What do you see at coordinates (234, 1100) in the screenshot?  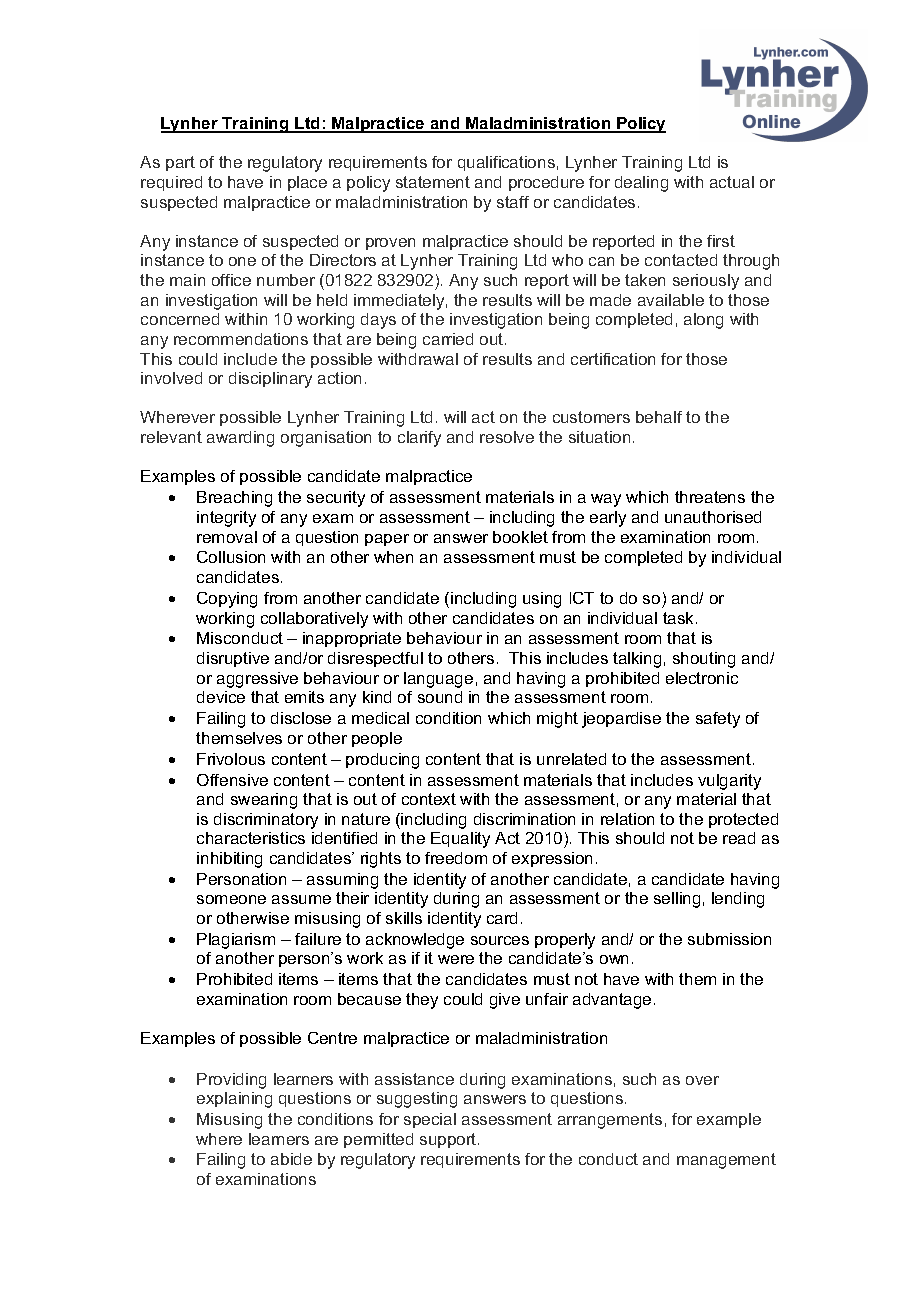 I see `explaining` at bounding box center [234, 1100].
